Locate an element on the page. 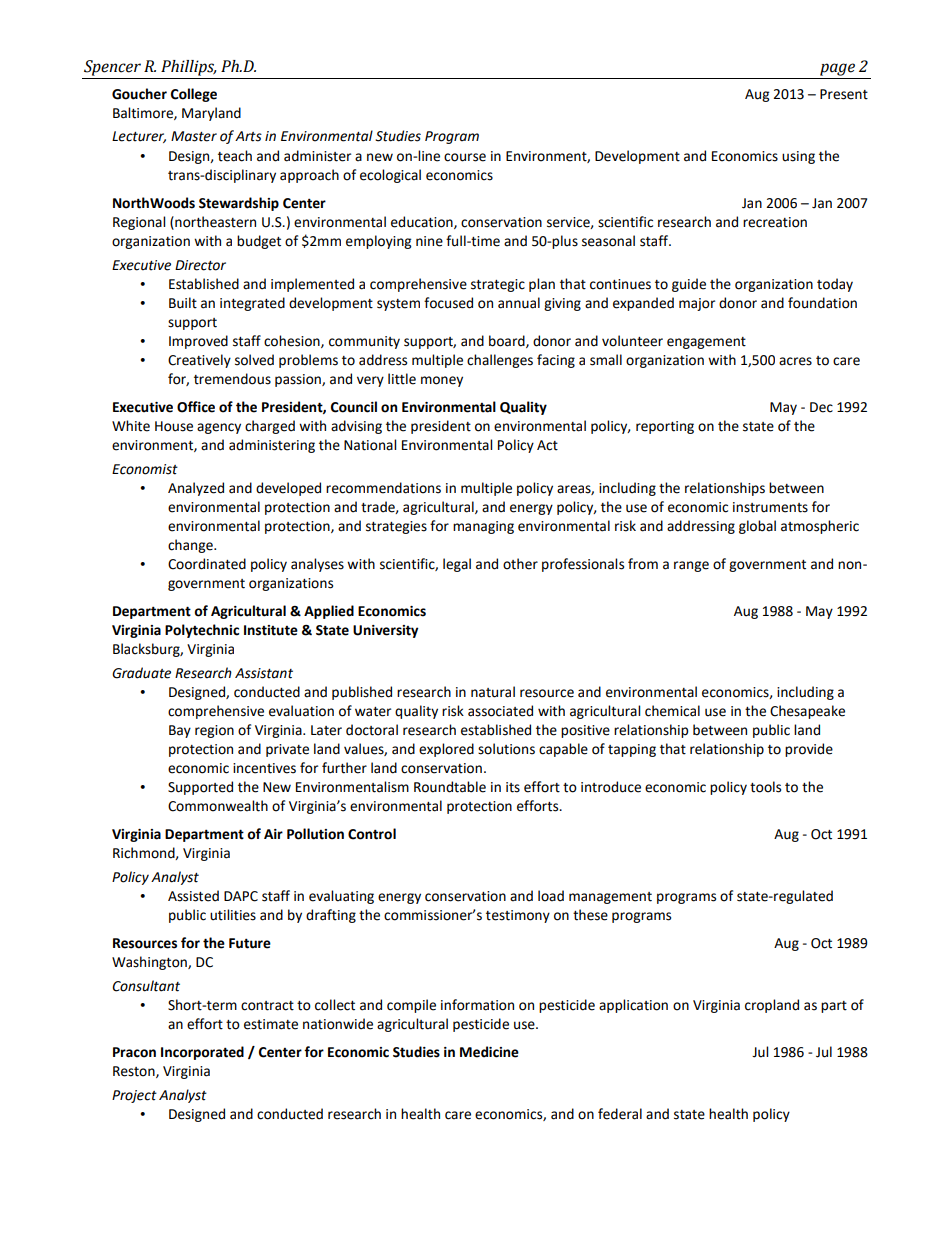 The height and width of the page is (1233, 952). Present is located at coordinates (844, 94).
